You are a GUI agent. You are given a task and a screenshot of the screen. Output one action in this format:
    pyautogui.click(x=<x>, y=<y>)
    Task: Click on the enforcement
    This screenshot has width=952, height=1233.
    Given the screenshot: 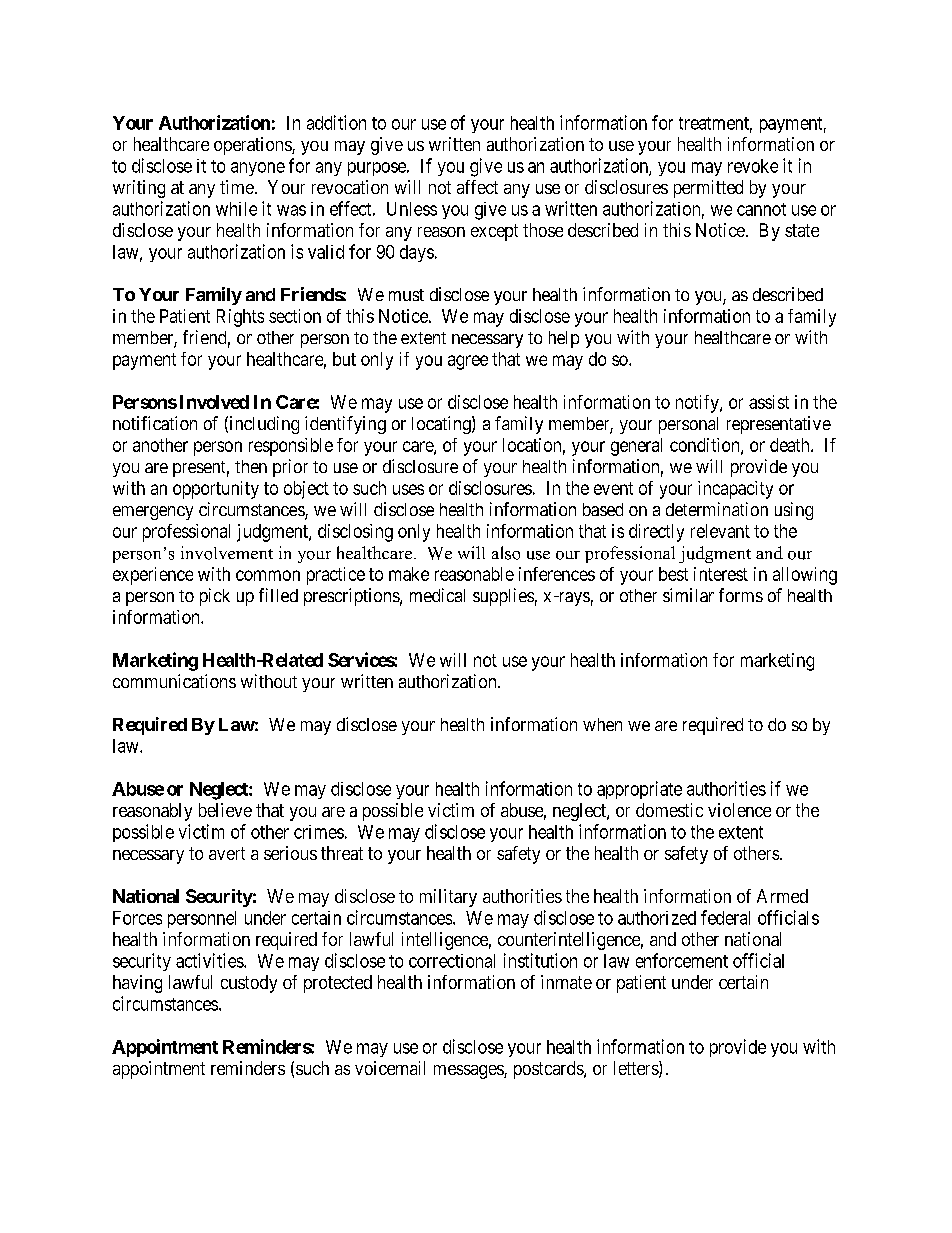 What is the action you would take?
    pyautogui.click(x=682, y=960)
